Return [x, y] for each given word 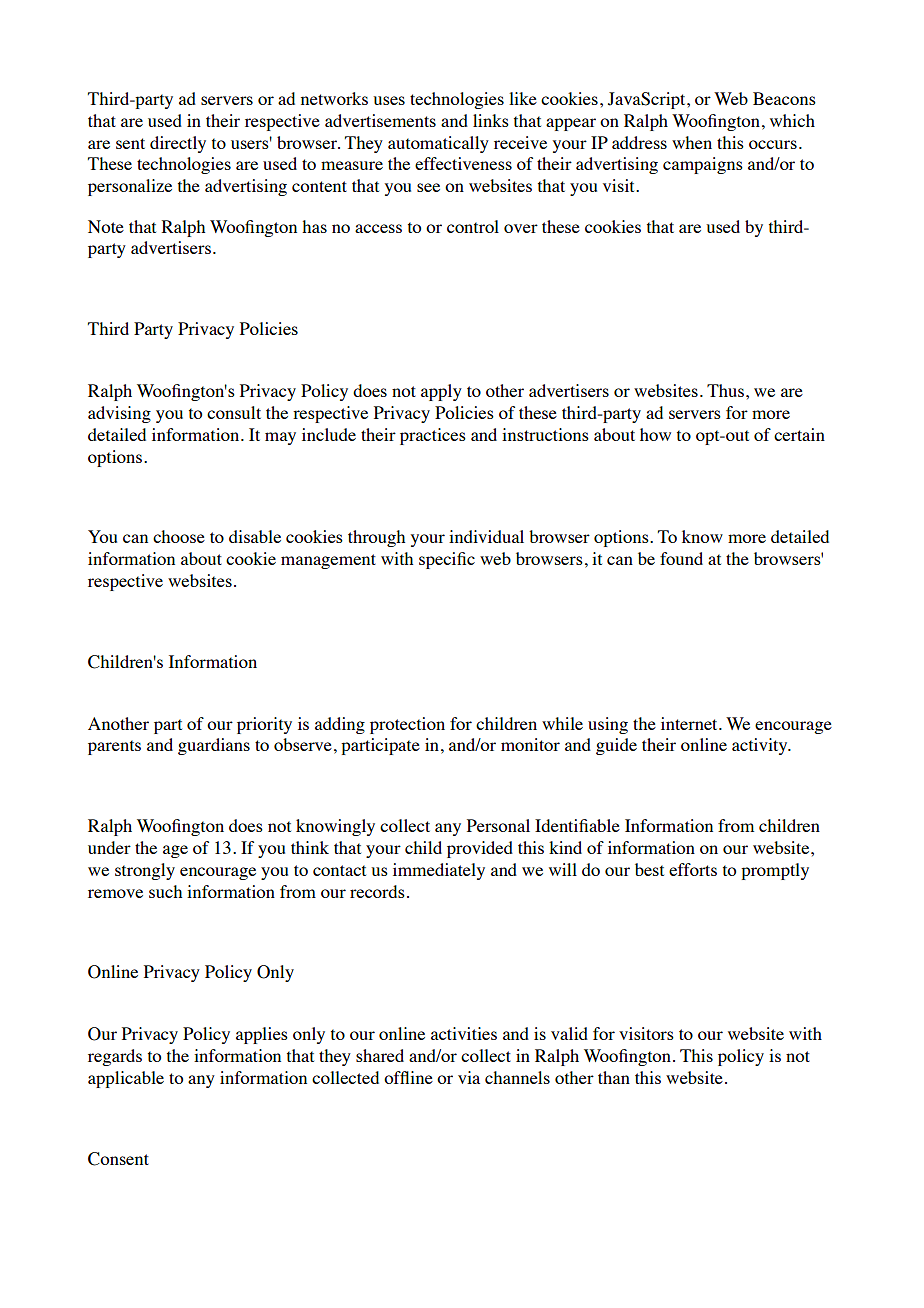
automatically [438, 144]
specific [447, 560]
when [692, 142]
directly [178, 144]
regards [115, 1057]
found [681, 558]
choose [179, 536]
